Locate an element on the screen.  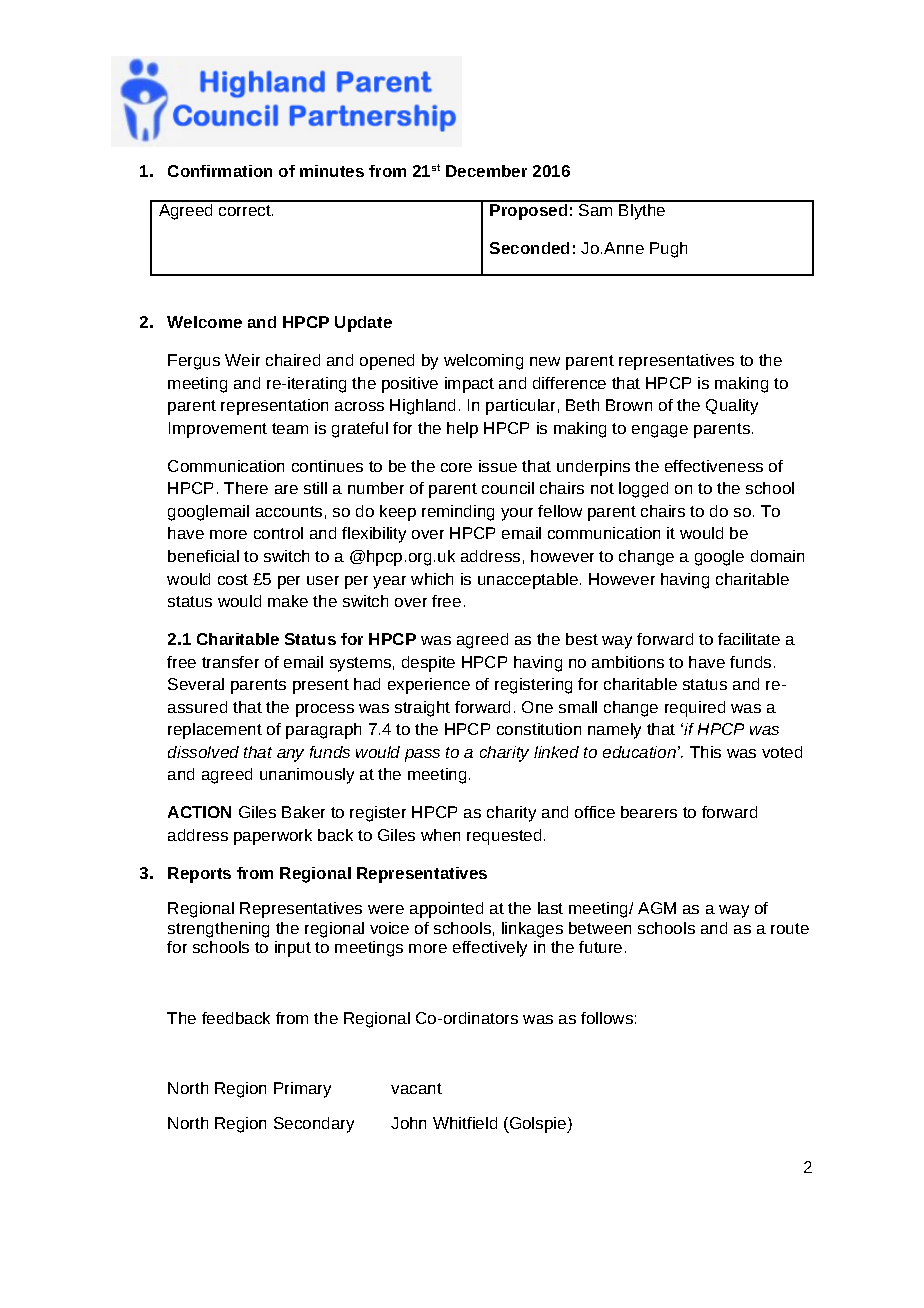
facilitate is located at coordinates (749, 639).
